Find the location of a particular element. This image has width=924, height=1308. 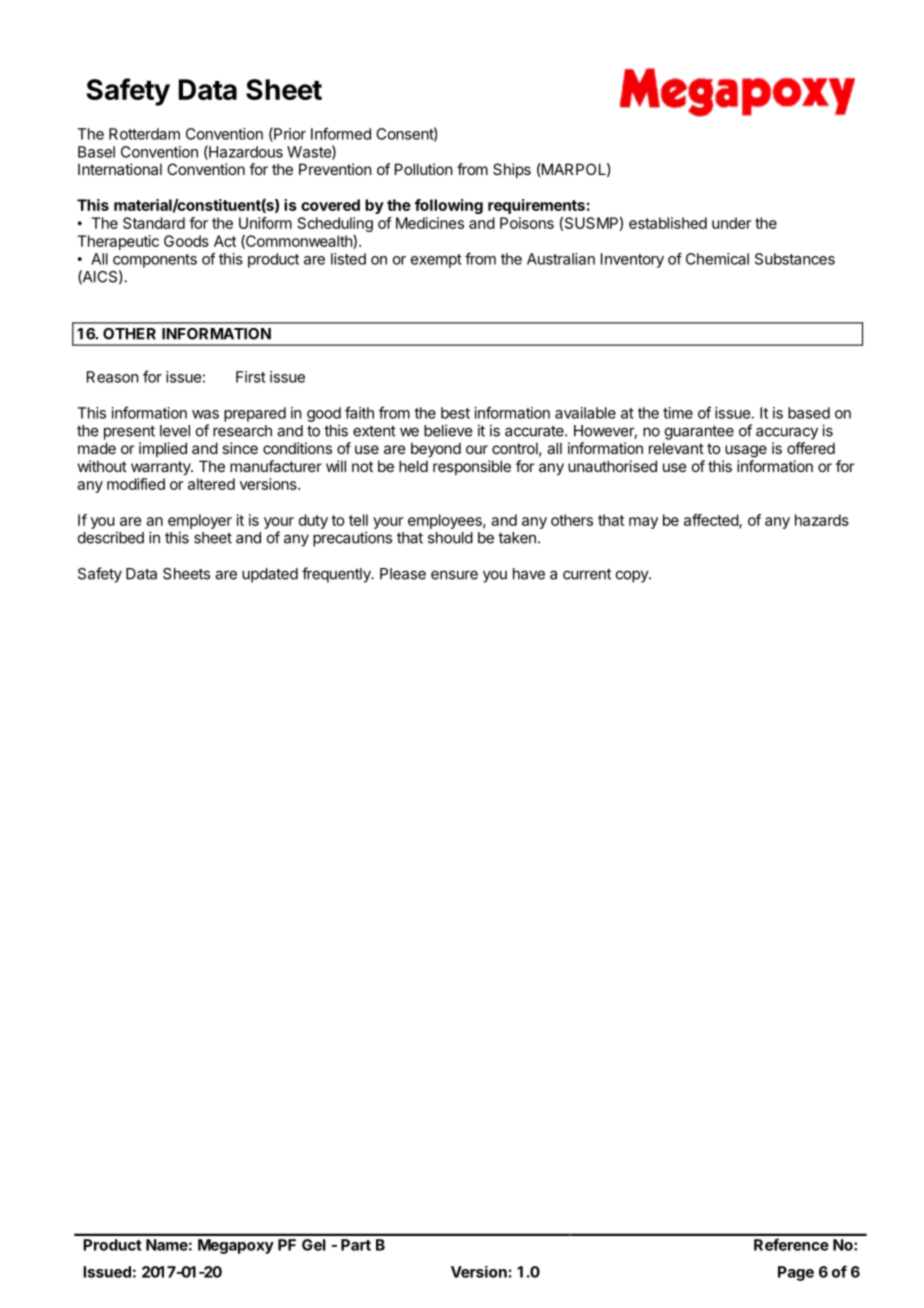

ensure is located at coordinates (454, 575).
